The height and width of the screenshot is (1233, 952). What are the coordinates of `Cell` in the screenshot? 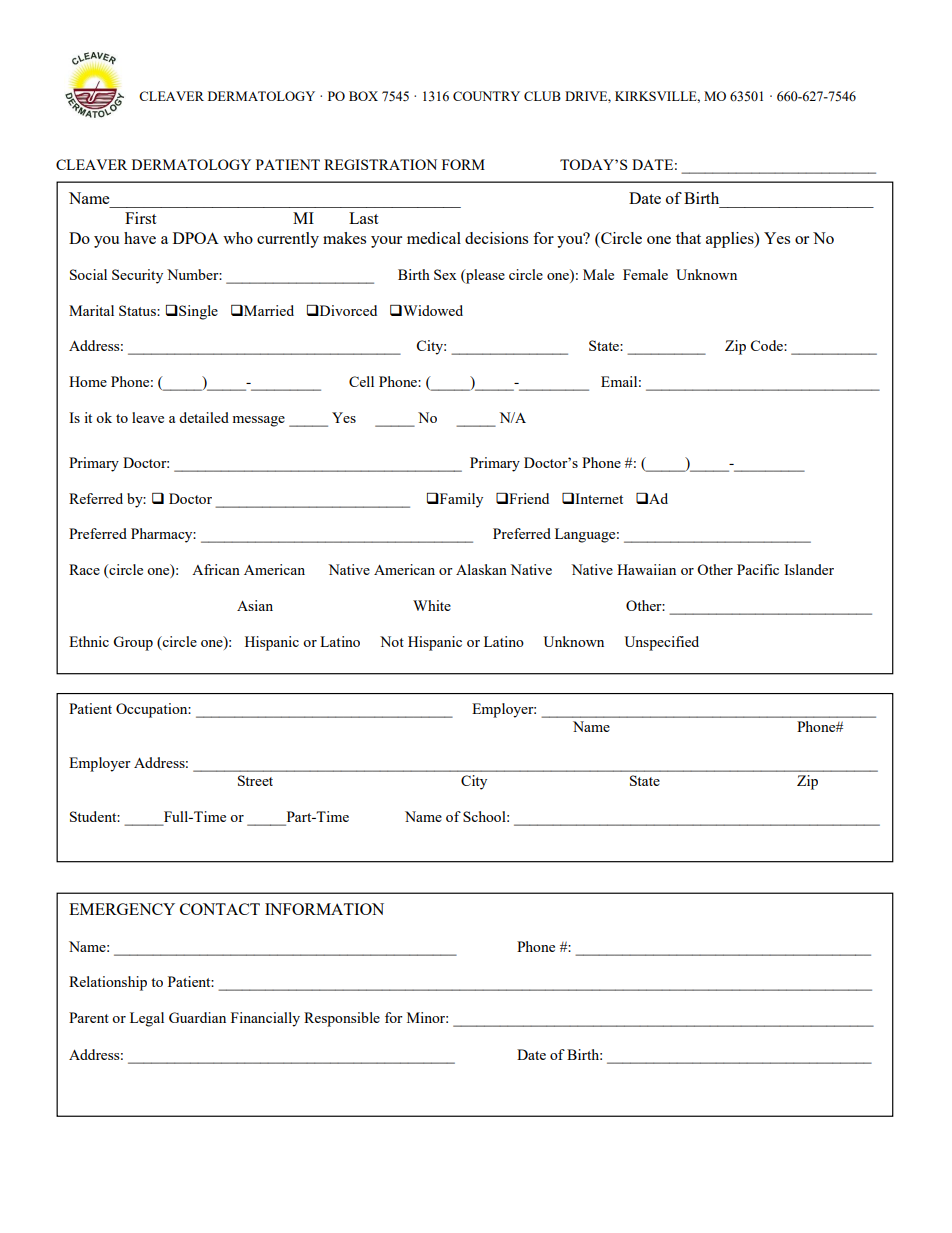 It's located at (361, 381).
